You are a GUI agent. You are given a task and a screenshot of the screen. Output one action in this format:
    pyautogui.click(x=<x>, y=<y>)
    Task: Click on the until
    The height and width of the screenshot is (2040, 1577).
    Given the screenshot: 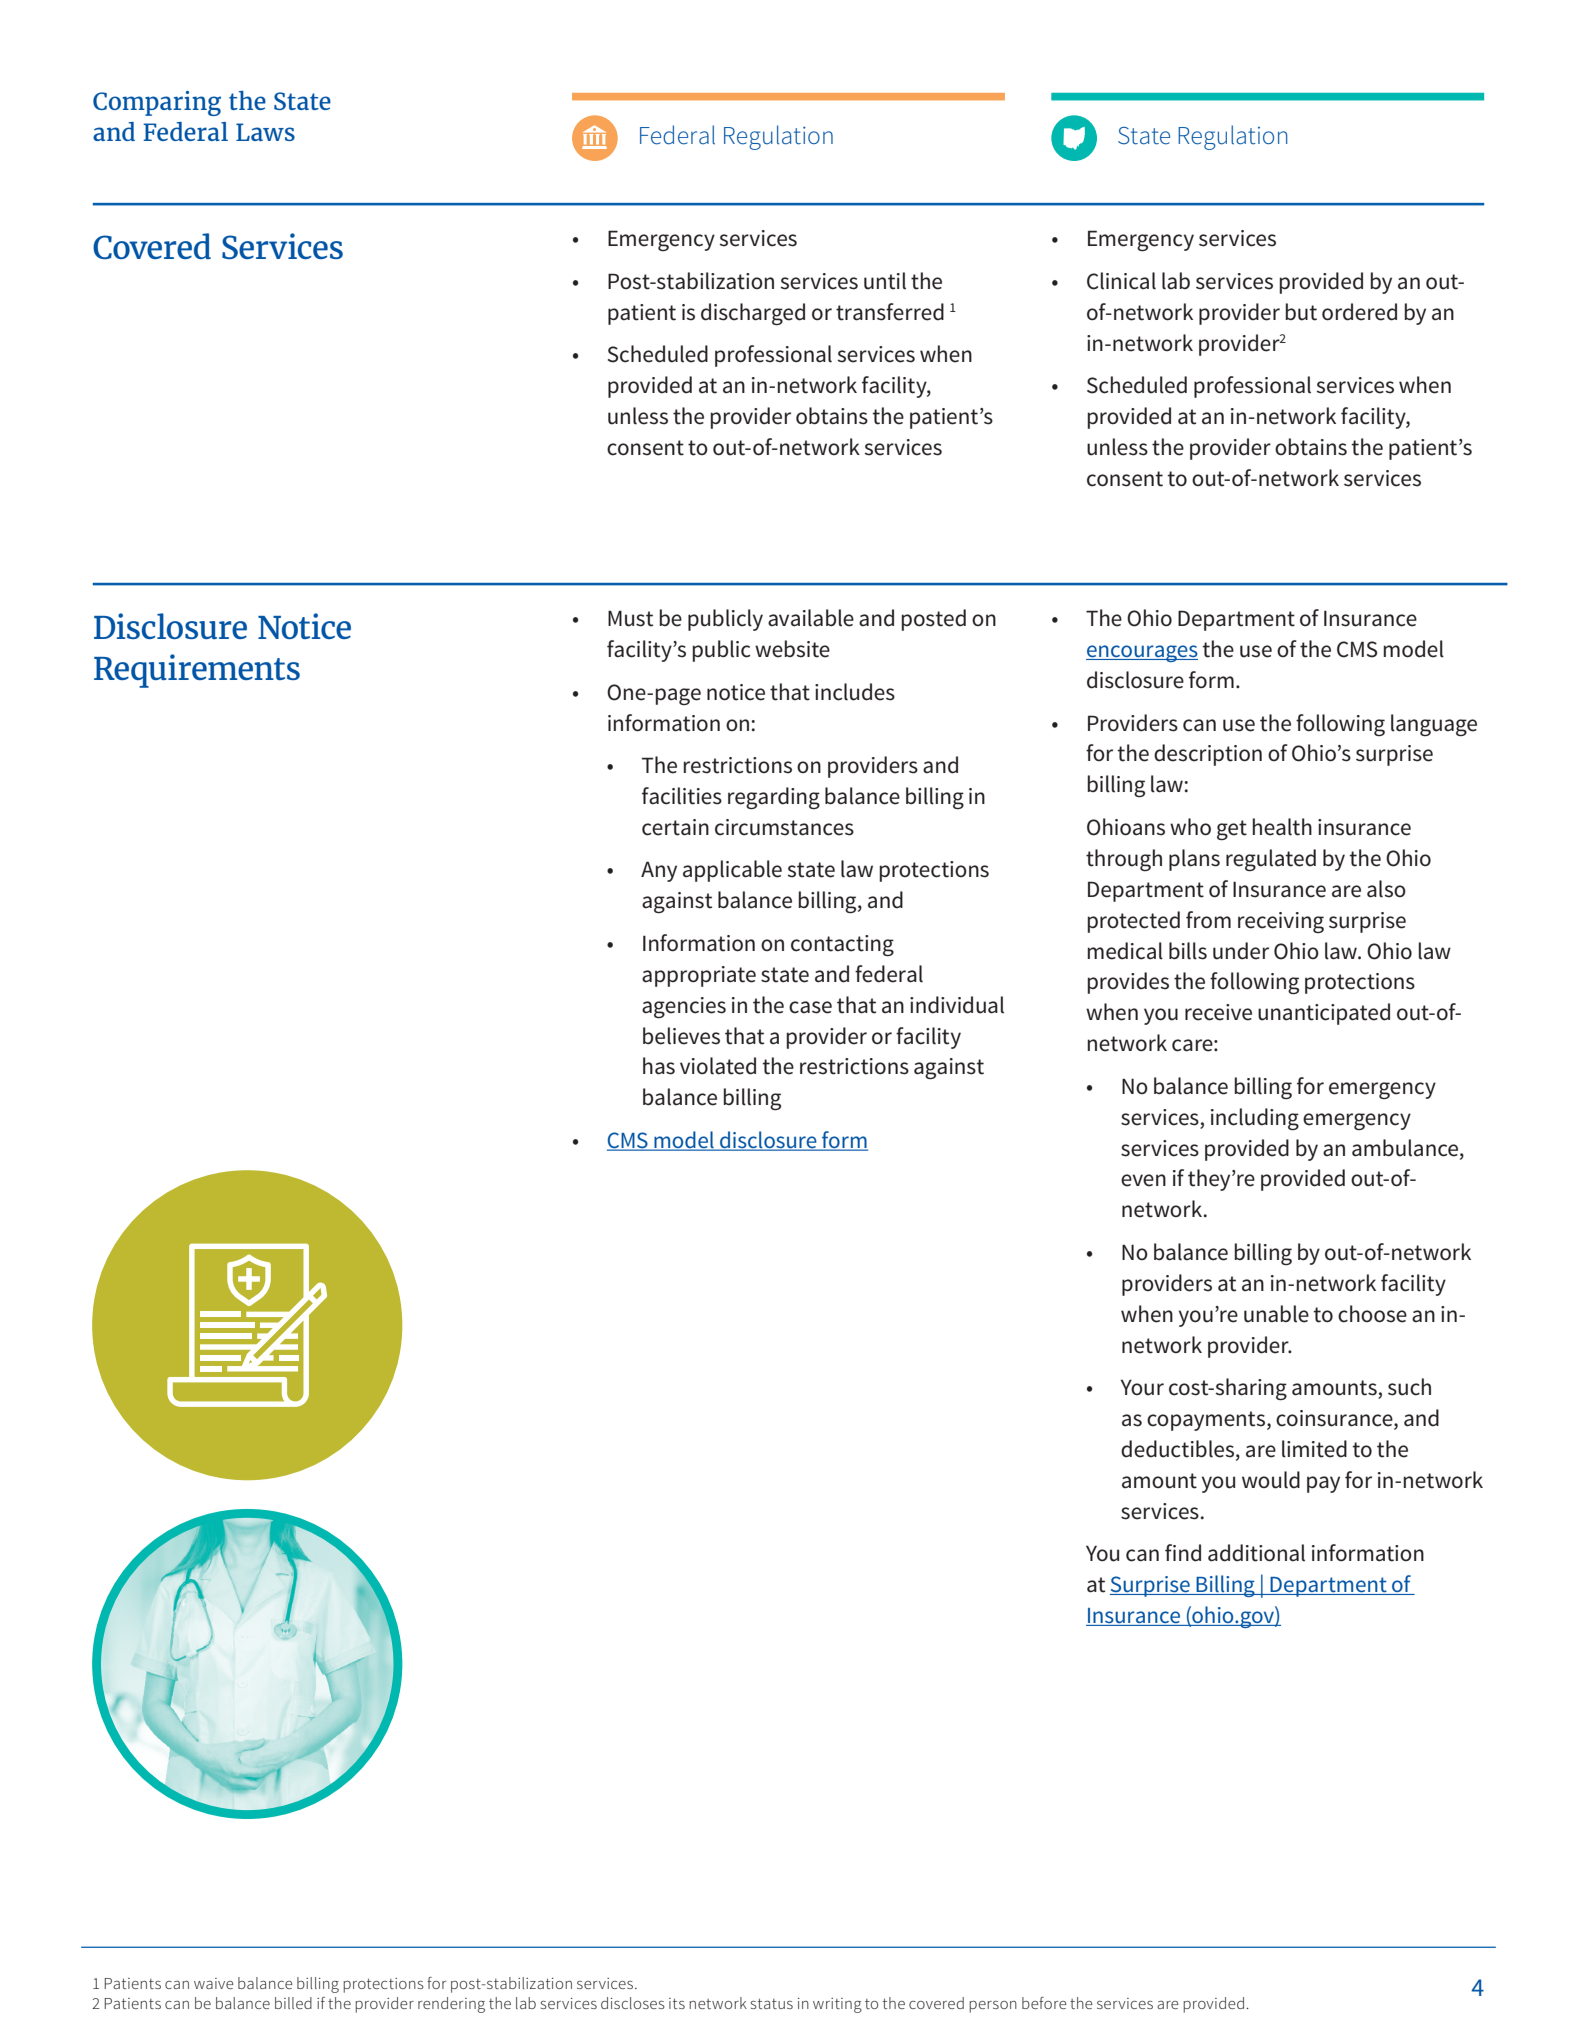 What is the action you would take?
    pyautogui.click(x=885, y=281)
